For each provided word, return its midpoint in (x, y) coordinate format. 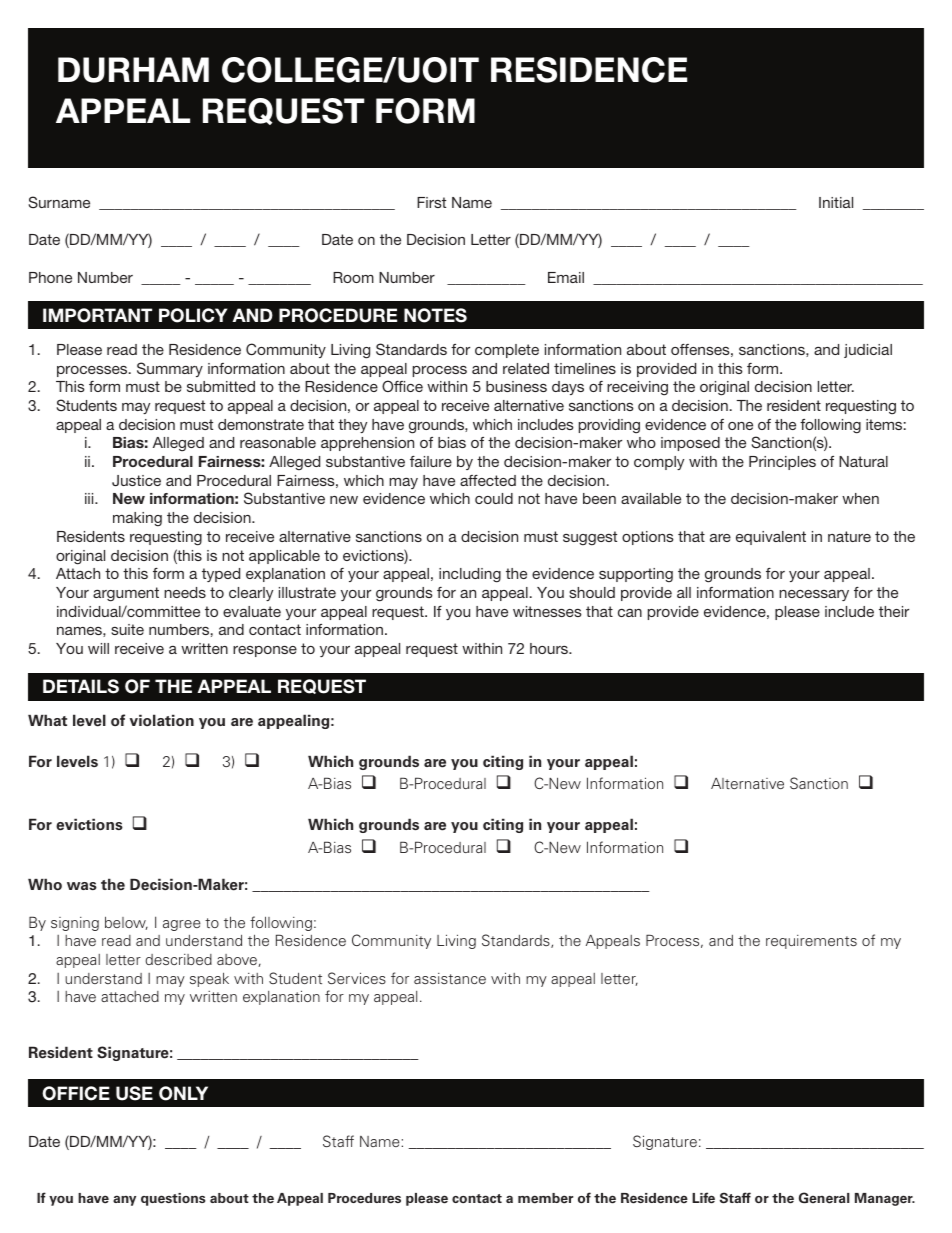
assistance (450, 978)
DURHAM (133, 70)
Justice (136, 481)
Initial (836, 202)
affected (488, 480)
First (431, 202)
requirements (811, 942)
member (545, 1198)
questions (173, 1199)
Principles (782, 463)
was (82, 886)
